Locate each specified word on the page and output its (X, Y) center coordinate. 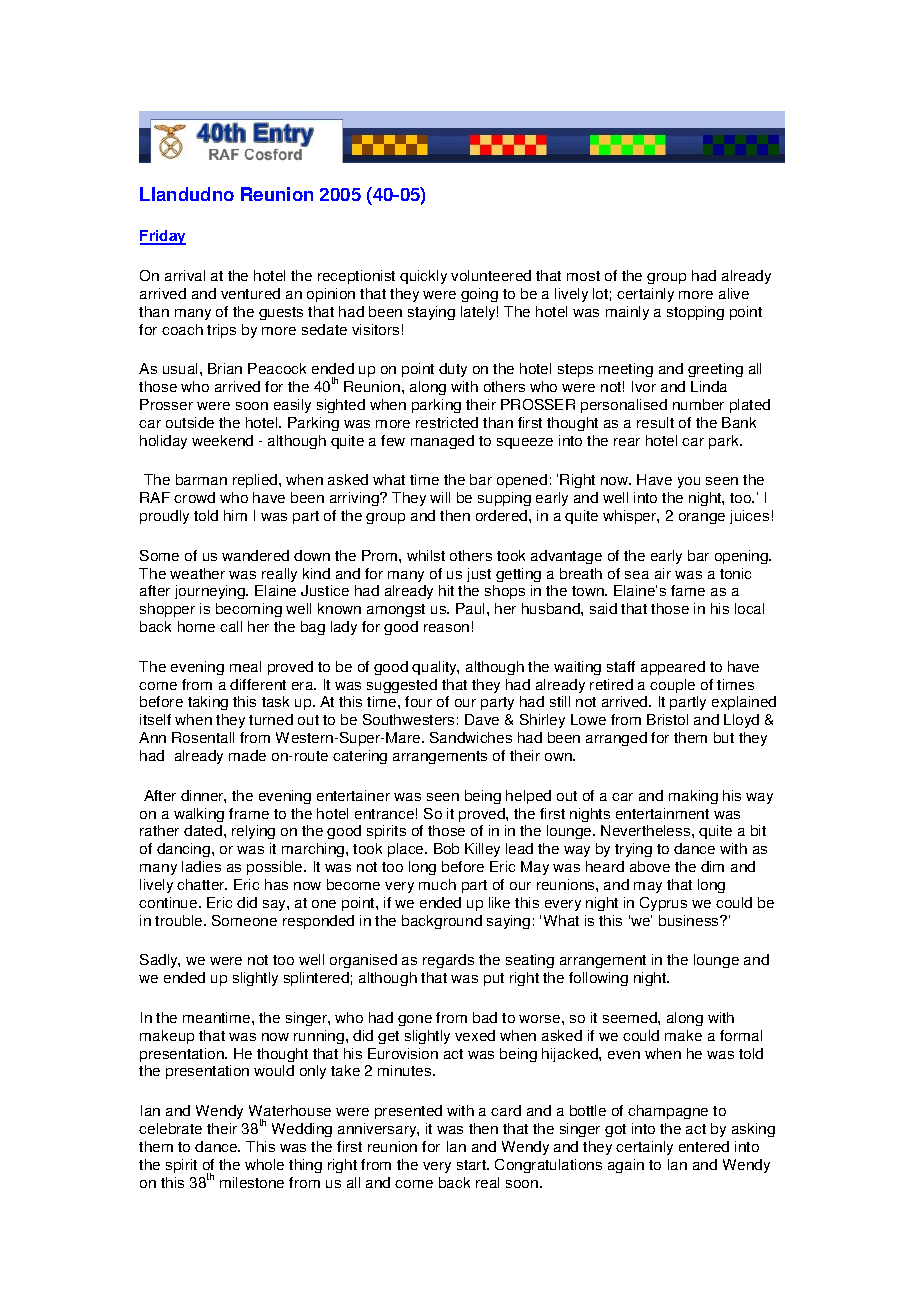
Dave (482, 719)
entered (704, 1146)
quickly (423, 277)
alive (734, 293)
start (472, 1165)
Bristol (667, 719)
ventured (250, 293)
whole (264, 1164)
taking (208, 703)
